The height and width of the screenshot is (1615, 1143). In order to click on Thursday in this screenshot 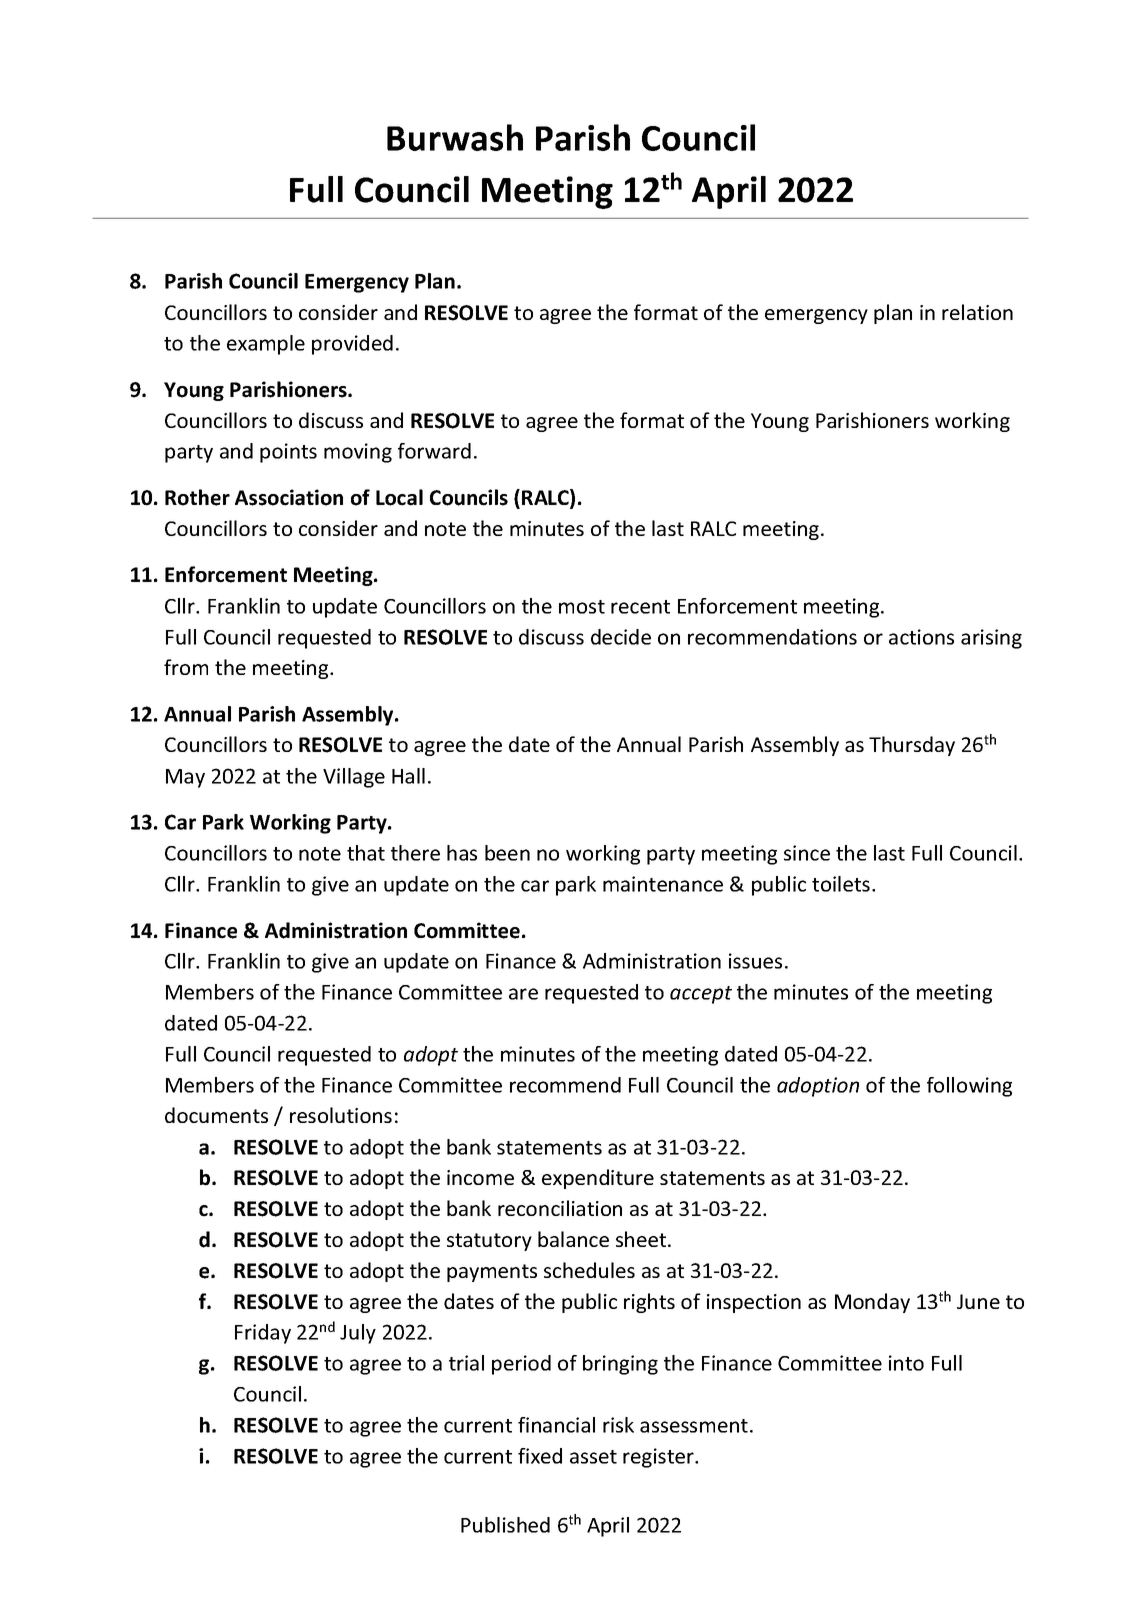, I will do `click(912, 746)`.
